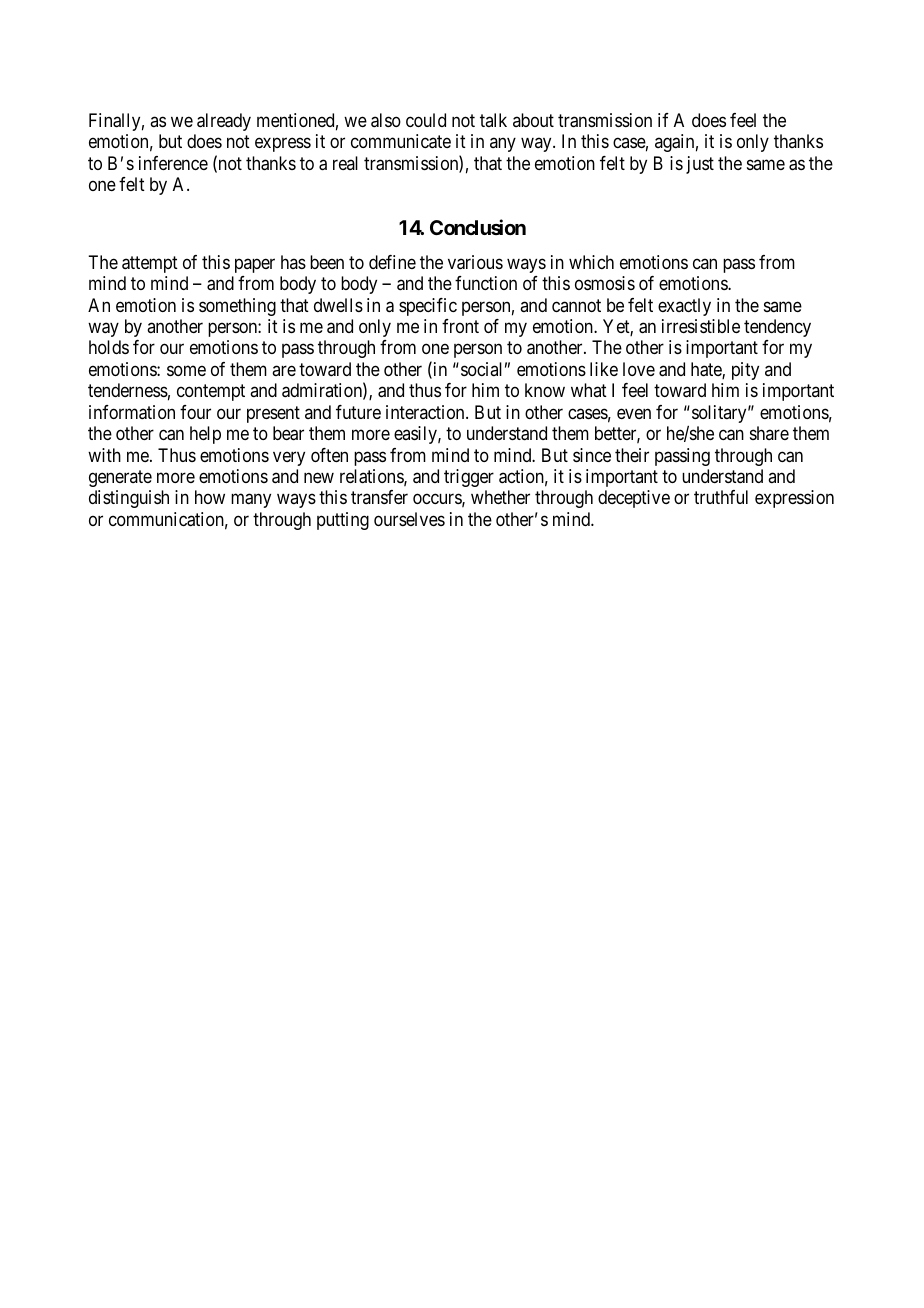  What do you see at coordinates (700, 165) in the image?
I see `just` at bounding box center [700, 165].
